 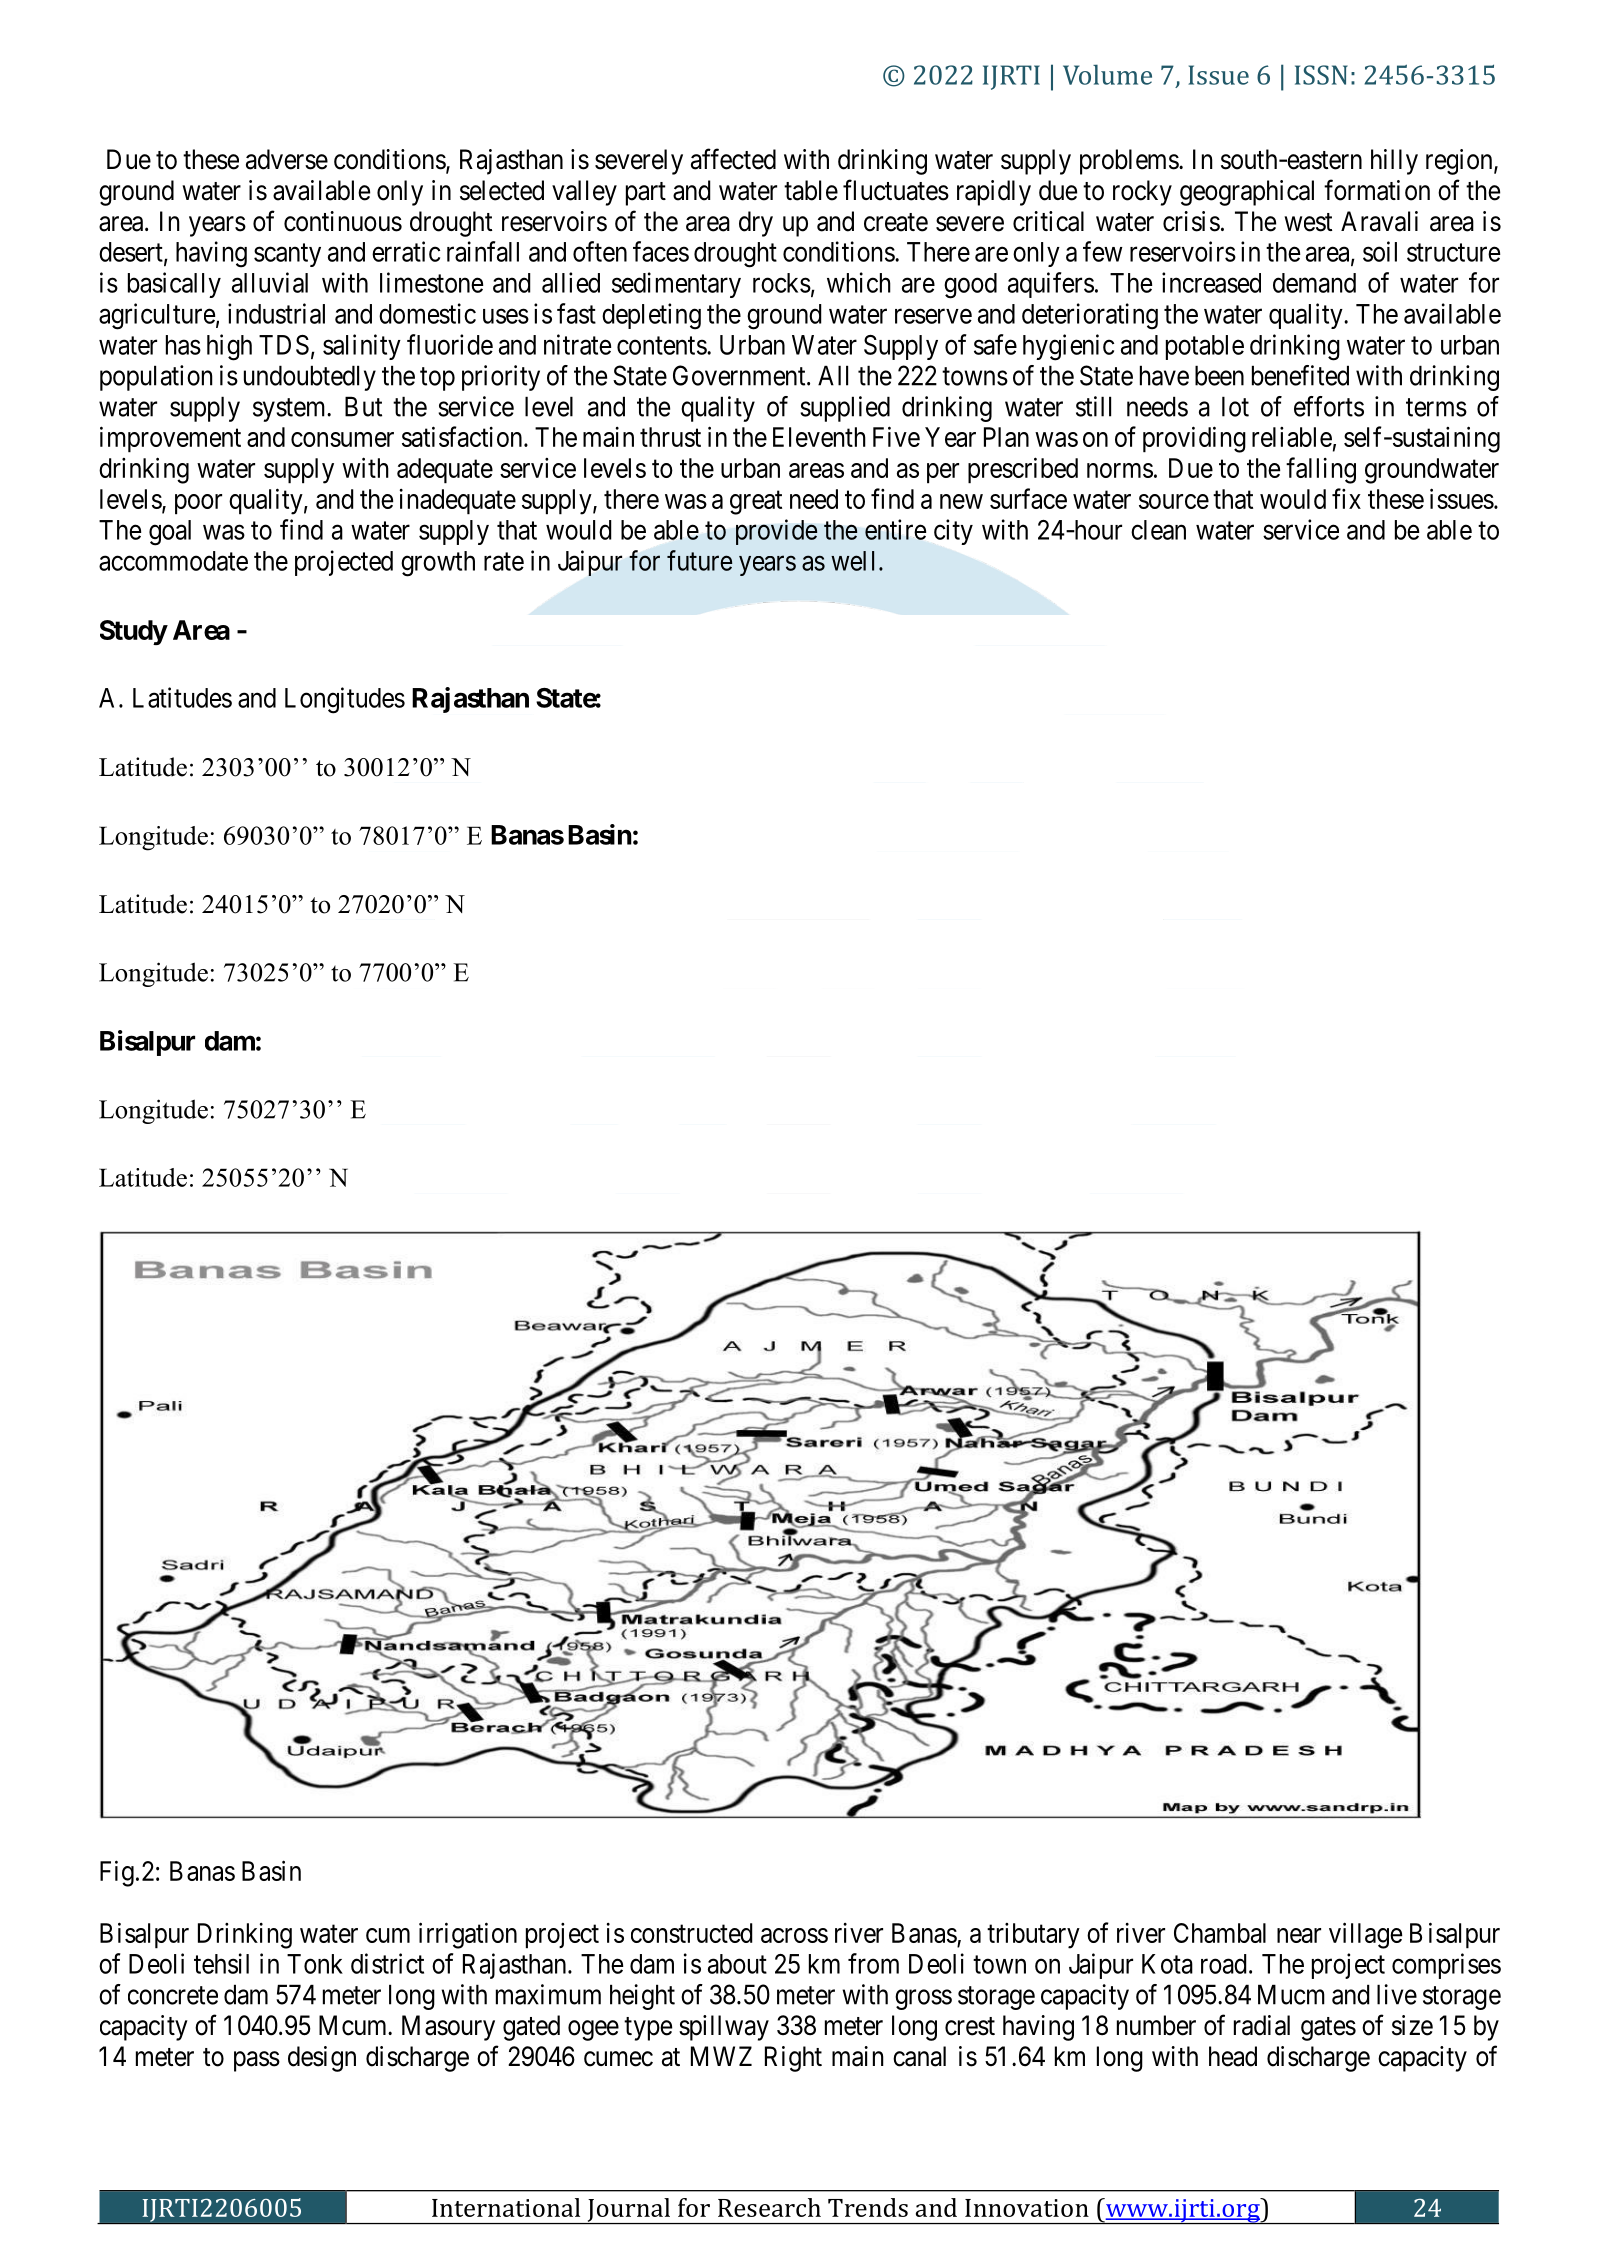 I want to click on pass, so click(x=257, y=2061).
